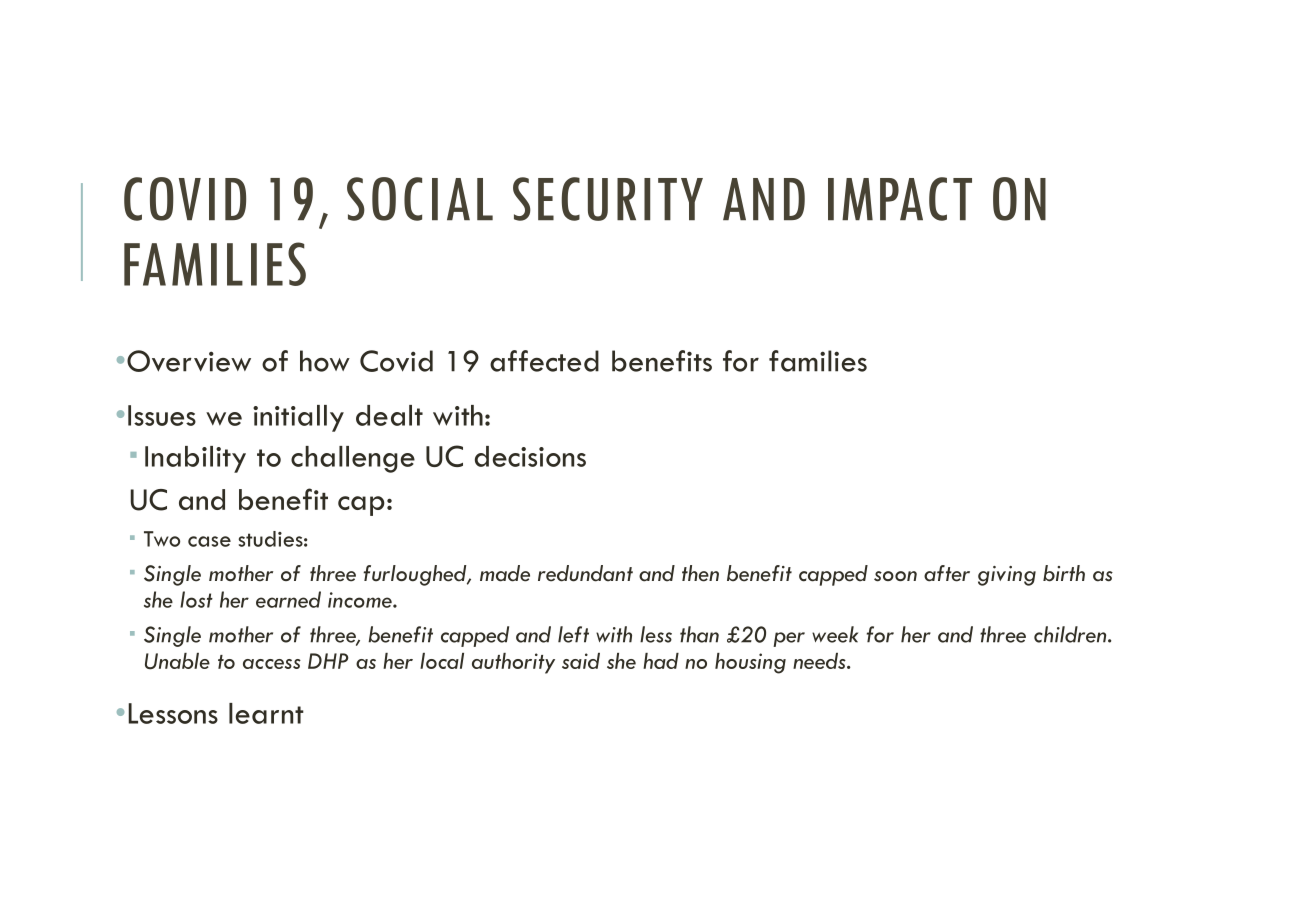 Image resolution: width=1308 pixels, height=924 pixels. What do you see at coordinates (895, 576) in the screenshot?
I see `soon` at bounding box center [895, 576].
